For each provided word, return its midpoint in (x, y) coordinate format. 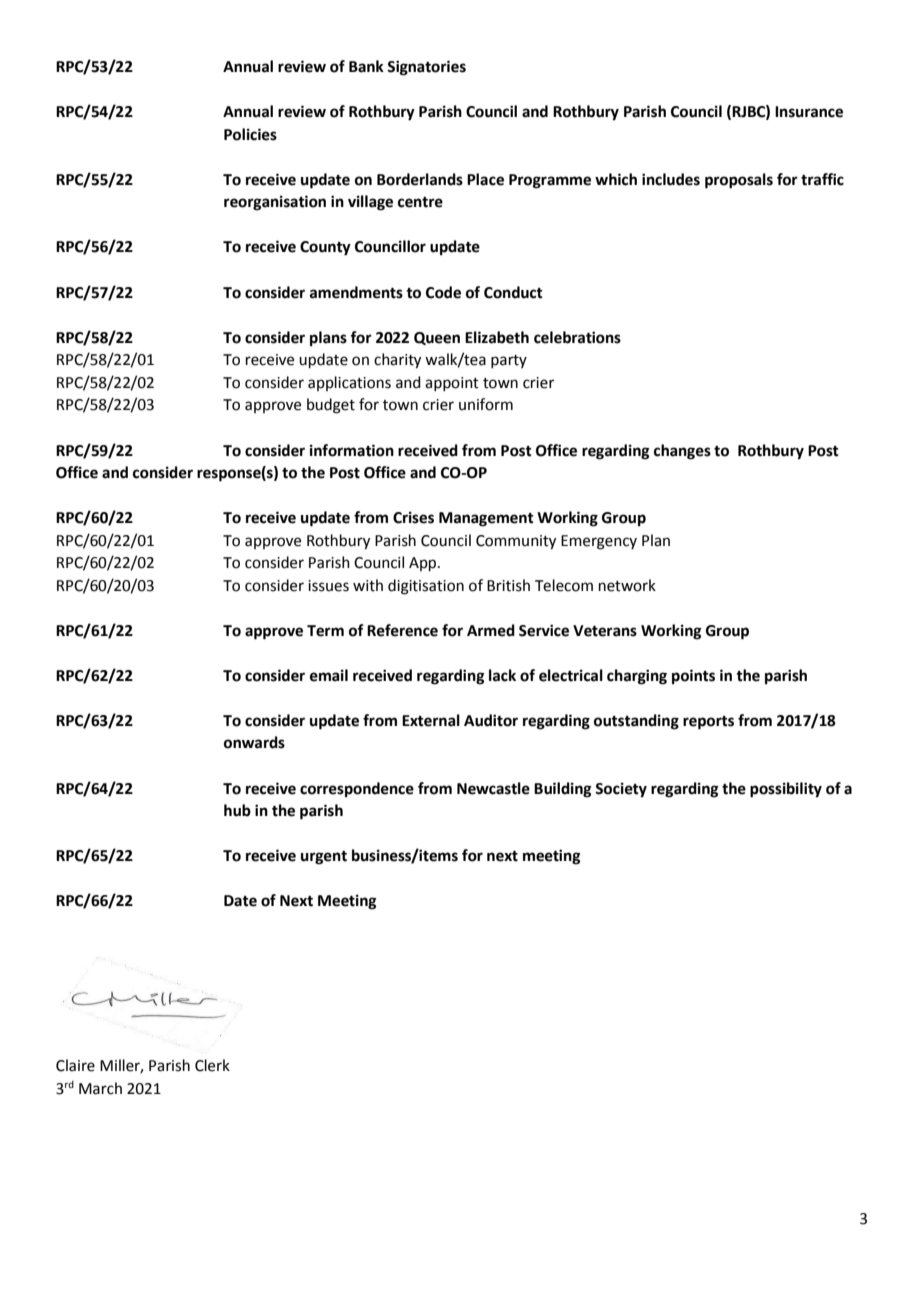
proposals (739, 181)
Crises (413, 517)
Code (443, 292)
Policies (250, 134)
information (352, 450)
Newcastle (493, 788)
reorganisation (275, 203)
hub (237, 810)
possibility (786, 790)
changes (682, 452)
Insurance (809, 112)
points (693, 677)
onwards (254, 742)
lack (502, 675)
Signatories (426, 68)
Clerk (212, 1065)
